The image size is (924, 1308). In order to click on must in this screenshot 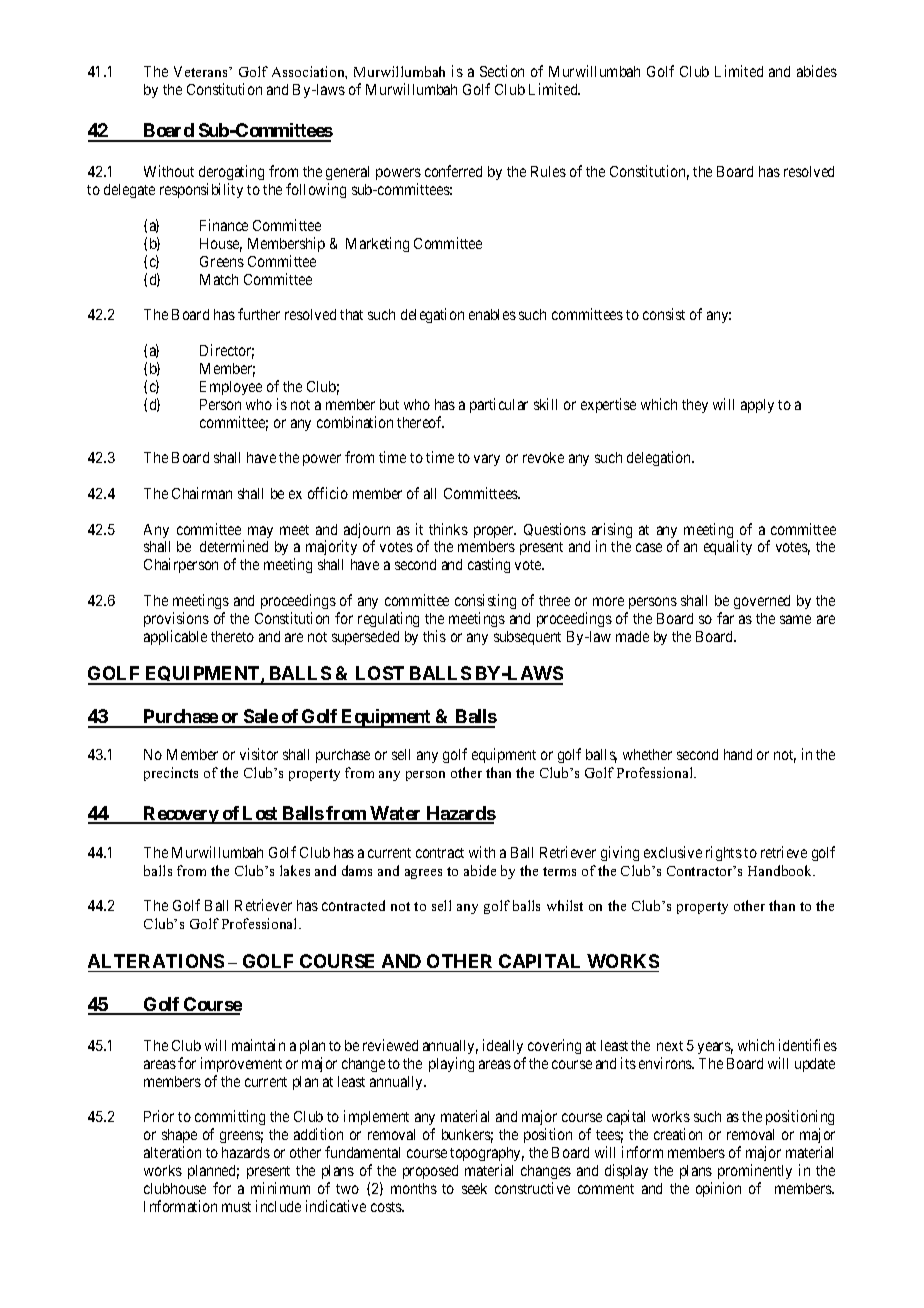, I will do `click(236, 1207)`.
